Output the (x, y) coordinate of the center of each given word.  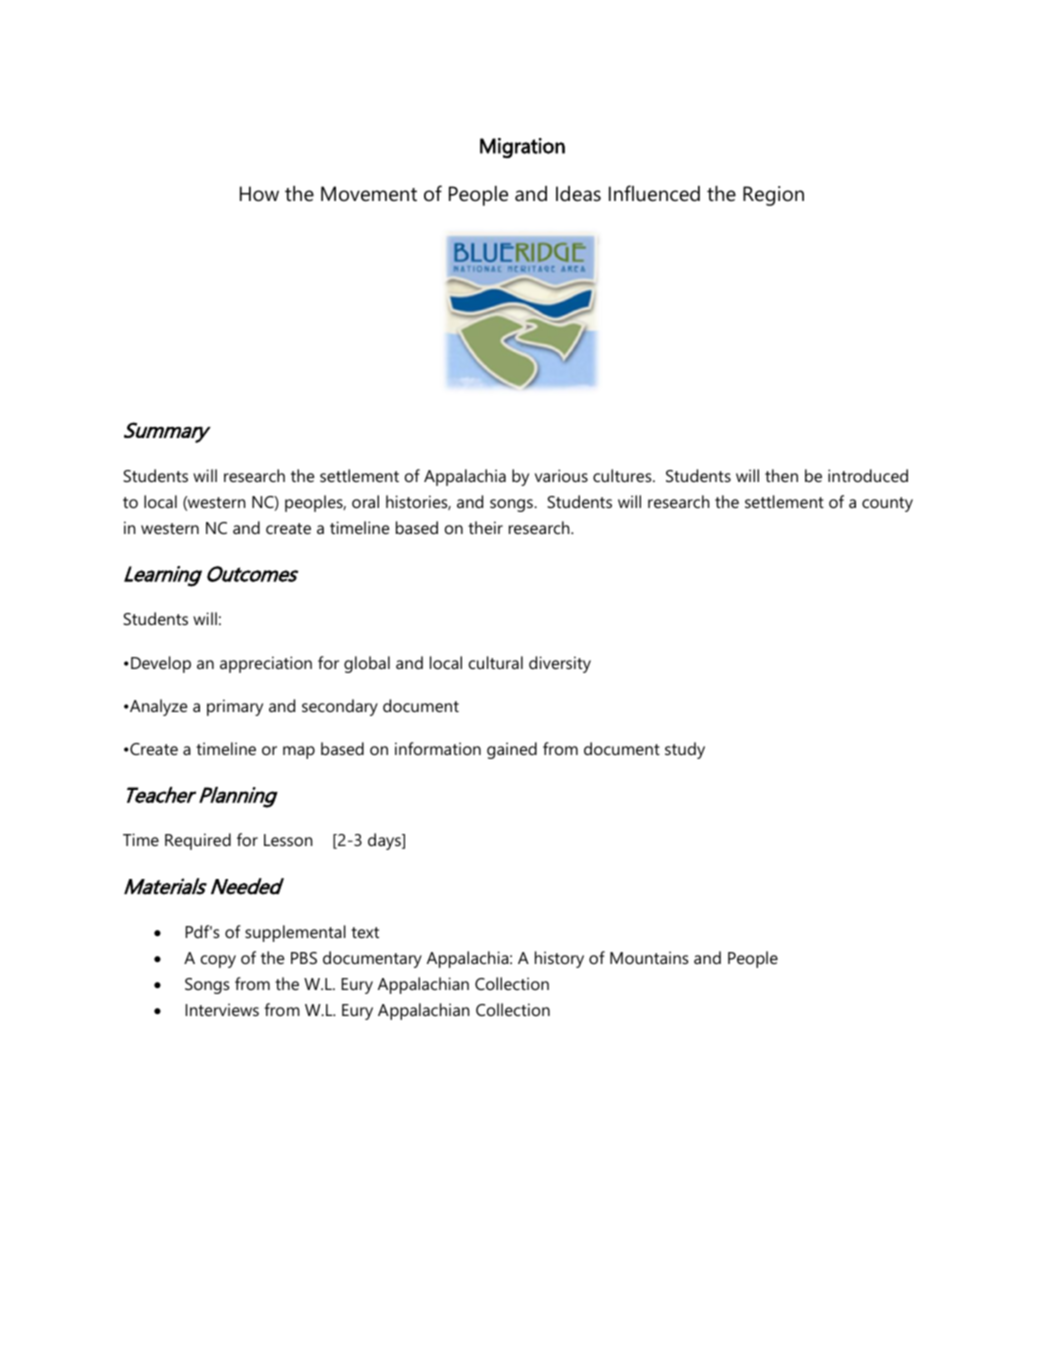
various (561, 475)
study (685, 750)
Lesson (288, 840)
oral (365, 501)
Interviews (222, 1009)
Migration (522, 148)
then (781, 475)
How (259, 194)
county (887, 504)
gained (512, 750)
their (485, 527)
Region (773, 196)
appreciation (266, 664)
